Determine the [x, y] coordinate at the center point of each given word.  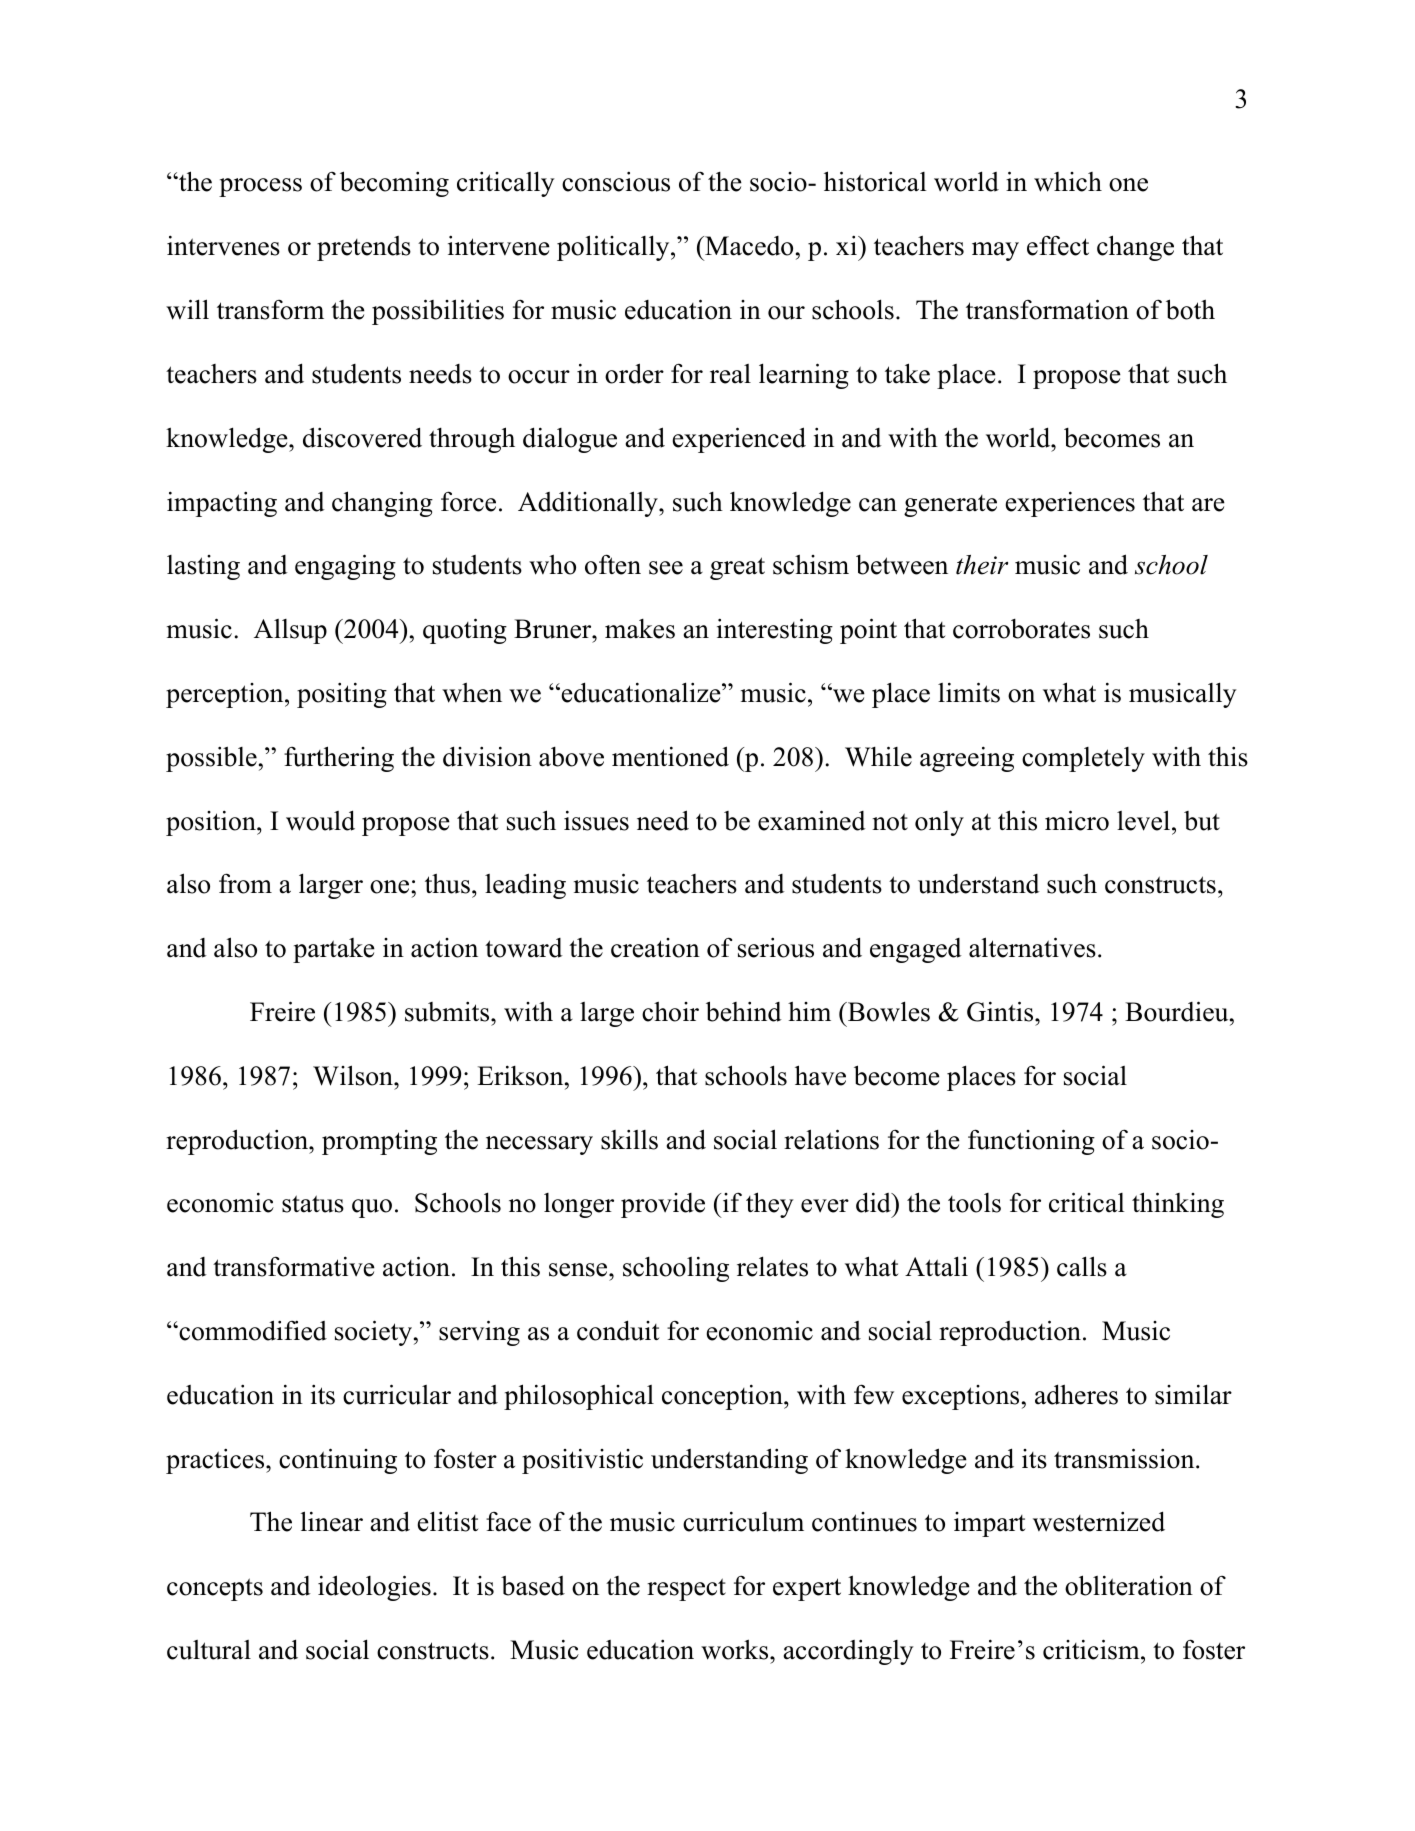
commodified [252, 1330]
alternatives [1032, 947]
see [666, 568]
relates [772, 1266]
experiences [1070, 504]
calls [1082, 1266]
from [245, 883]
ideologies [374, 1588]
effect [1058, 245]
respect [686, 1589]
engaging [345, 567]
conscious [616, 182]
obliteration [1129, 1585]
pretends [364, 248]
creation [655, 948]
